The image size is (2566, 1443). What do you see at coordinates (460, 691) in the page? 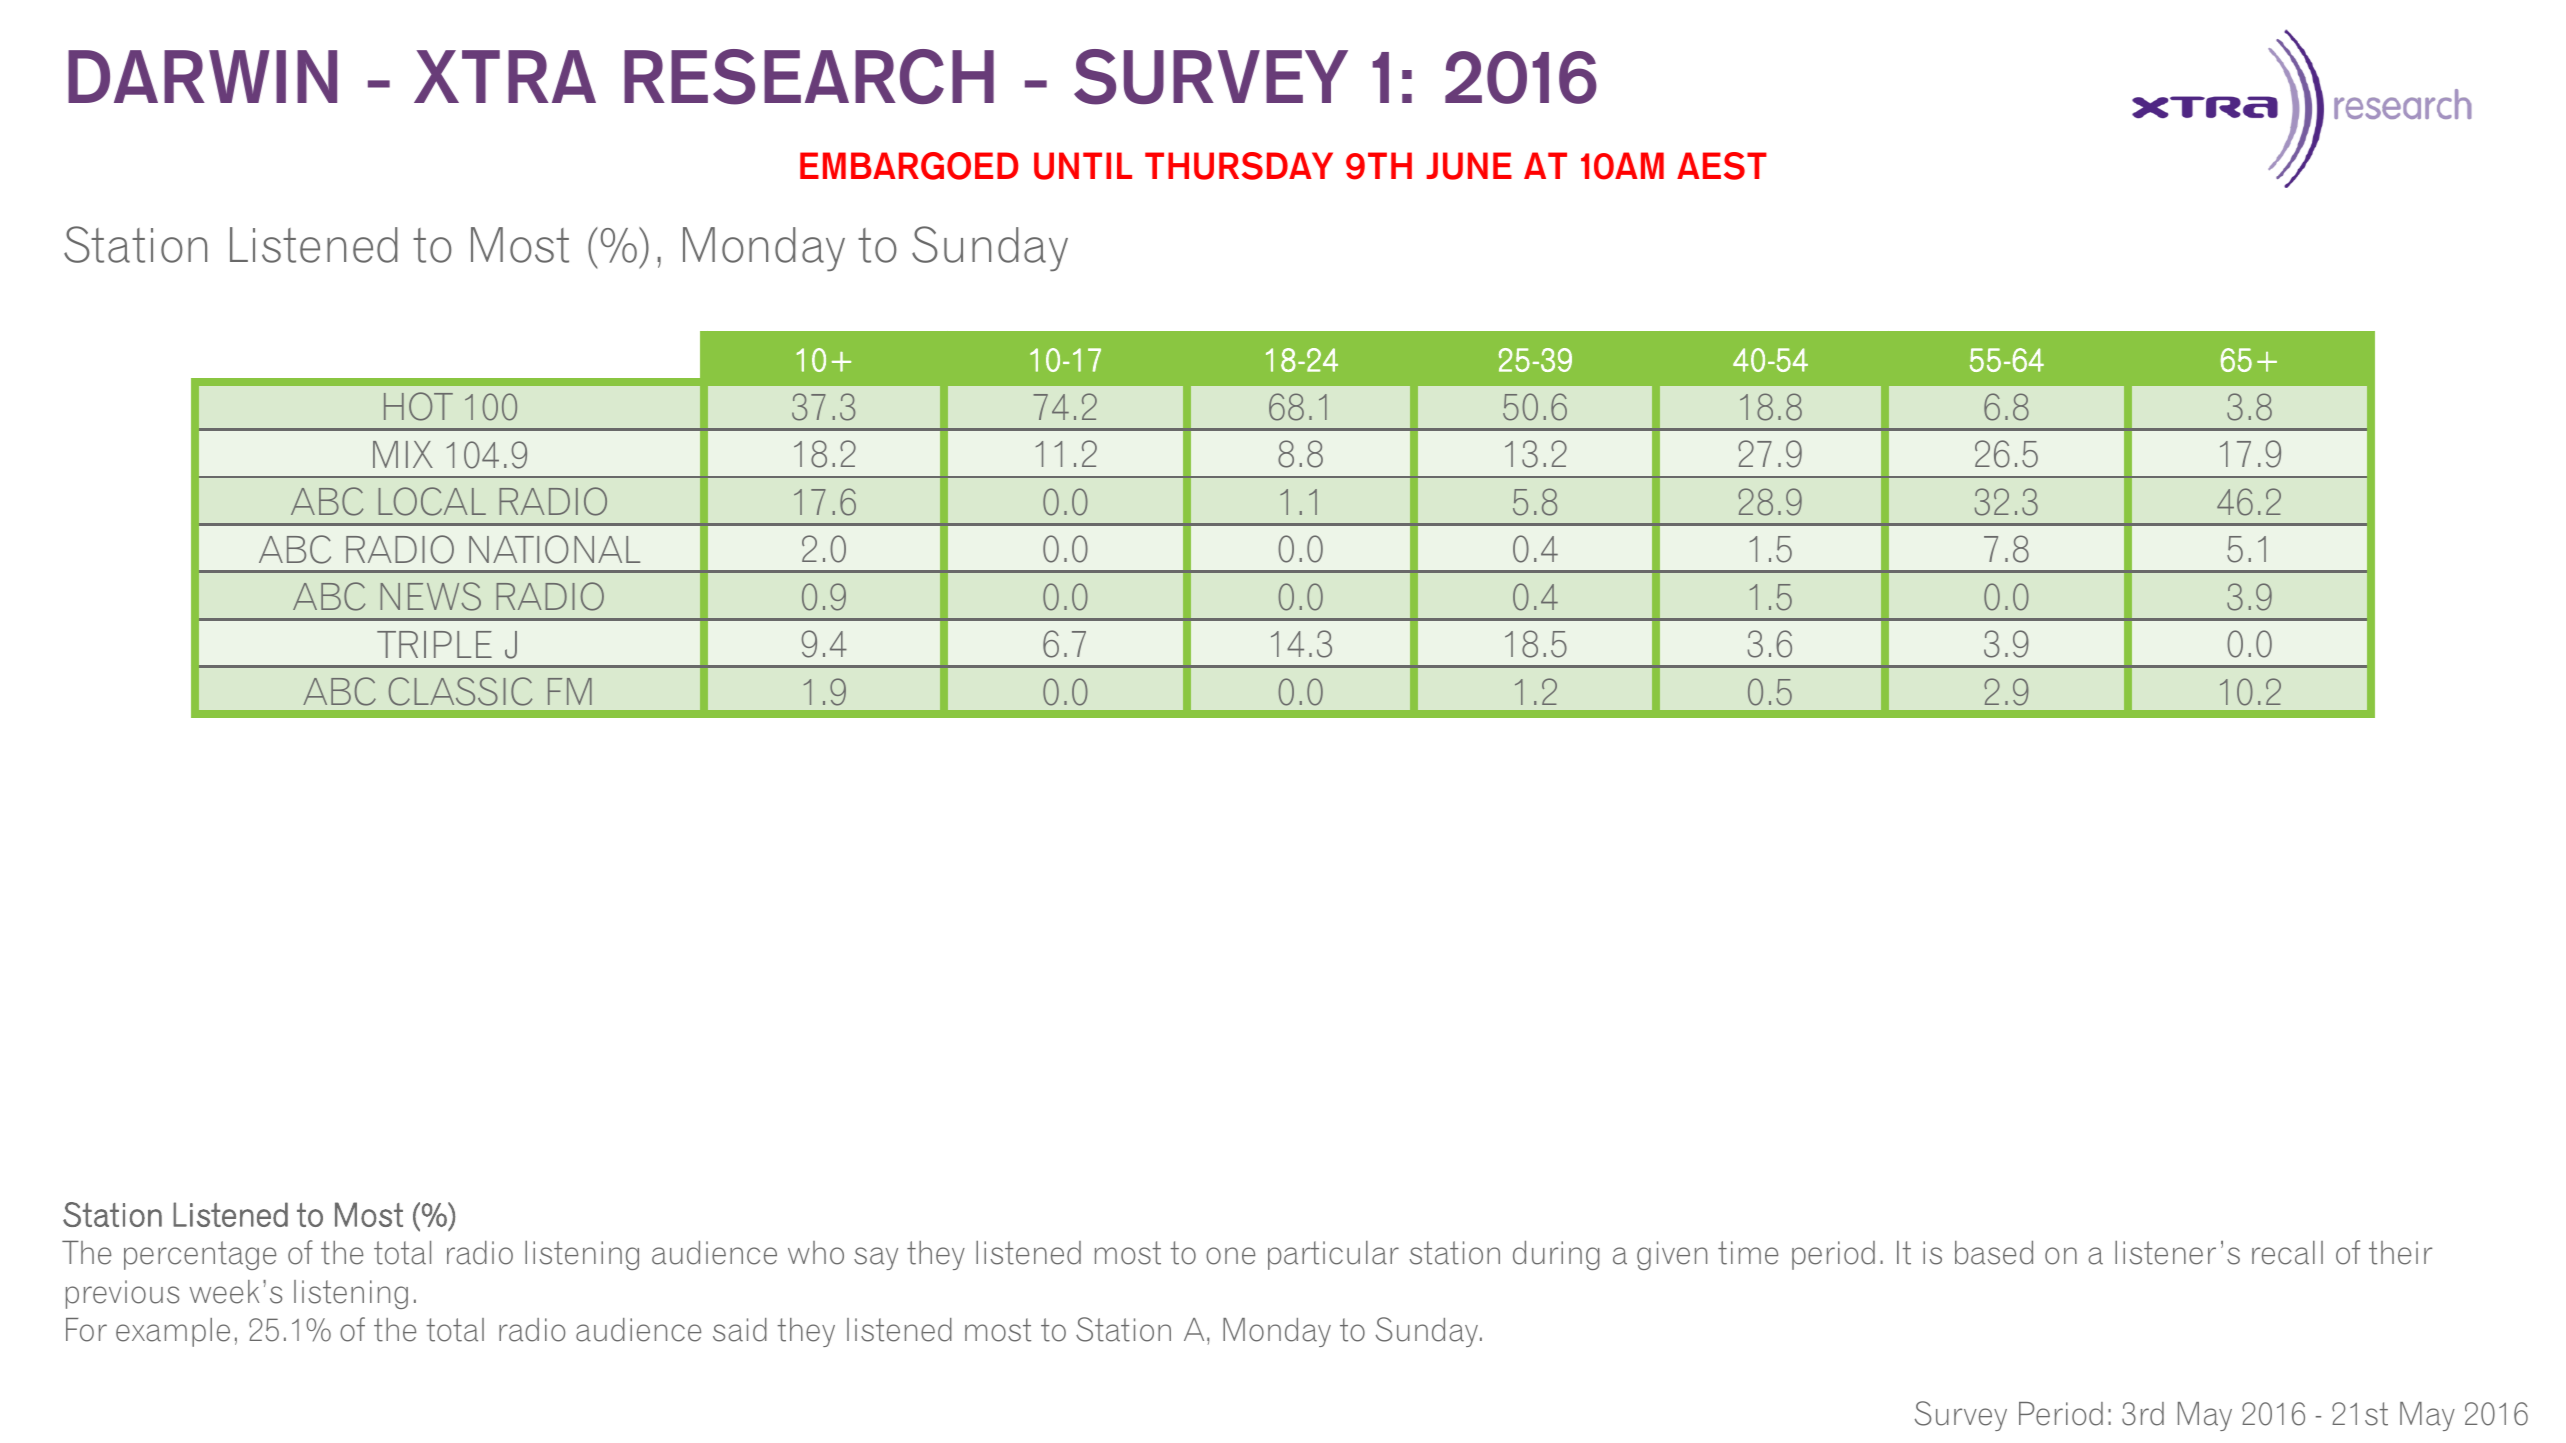
I see `CLASSIC` at bounding box center [460, 691].
